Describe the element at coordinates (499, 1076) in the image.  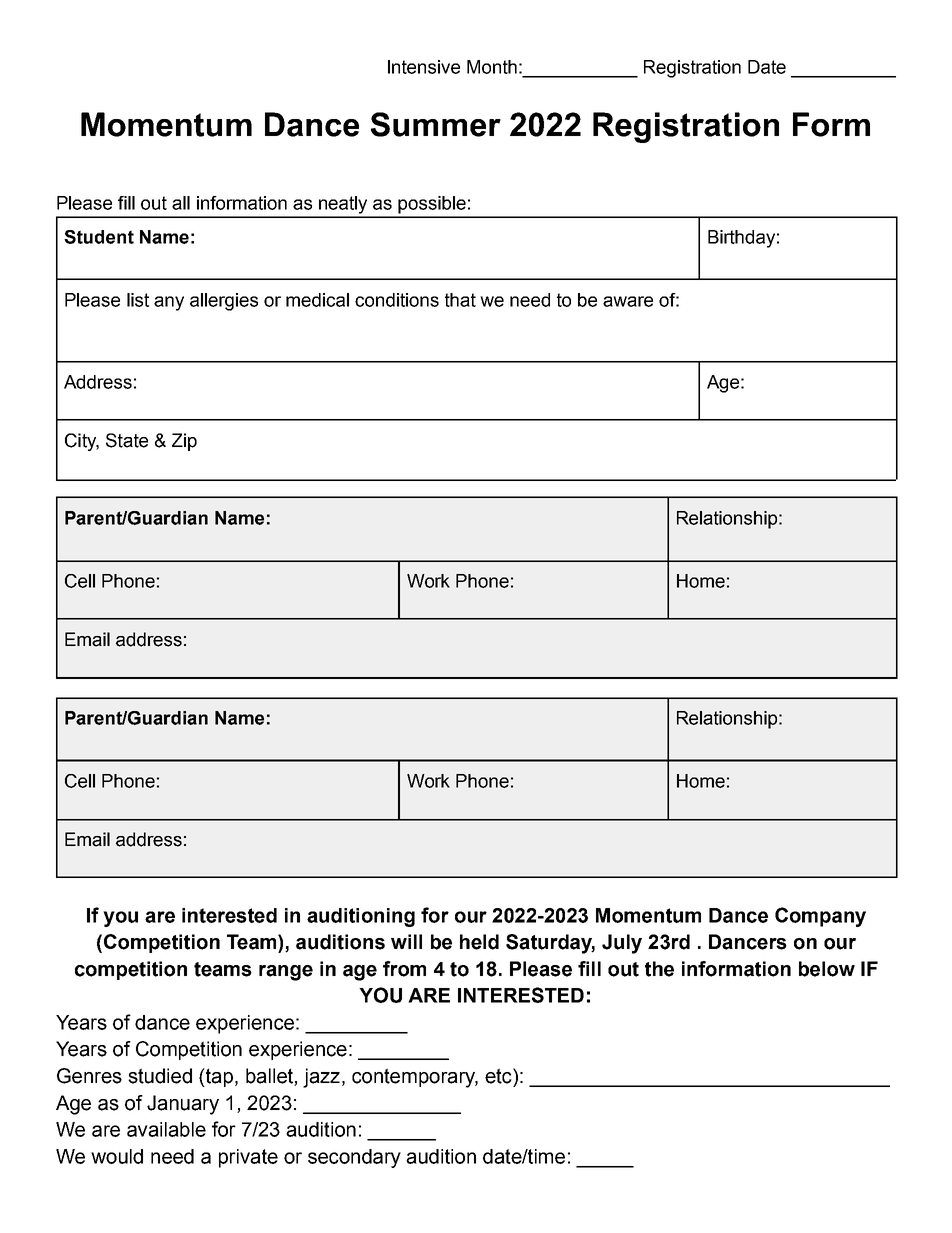
I see `etc` at that location.
